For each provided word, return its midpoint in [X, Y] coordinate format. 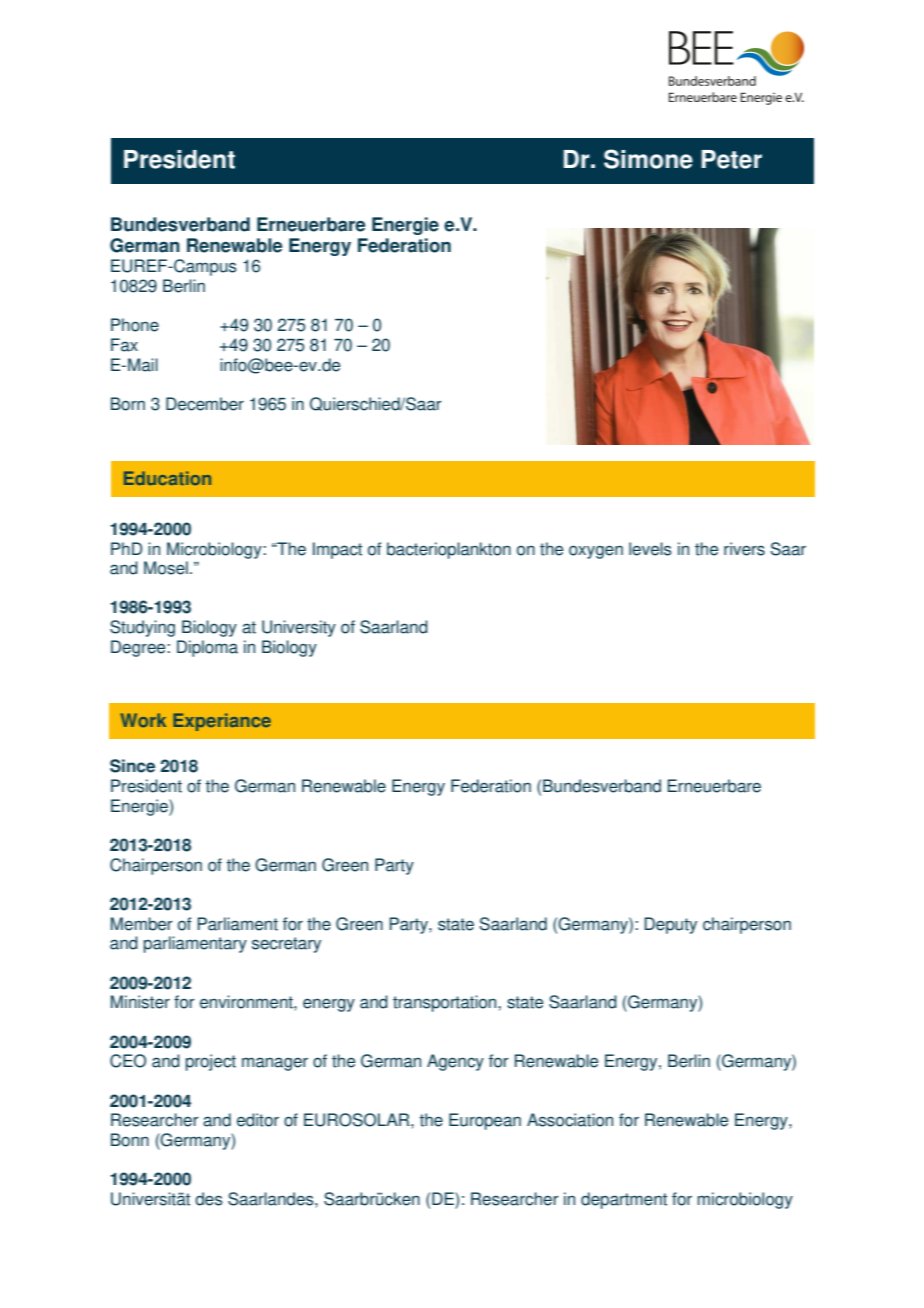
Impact [337, 550]
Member [142, 924]
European [485, 1121]
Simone [648, 159]
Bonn [130, 1140]
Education [167, 478]
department [624, 1200]
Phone [135, 325]
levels [650, 549]
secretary [286, 945]
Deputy [670, 925]
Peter [732, 159]
